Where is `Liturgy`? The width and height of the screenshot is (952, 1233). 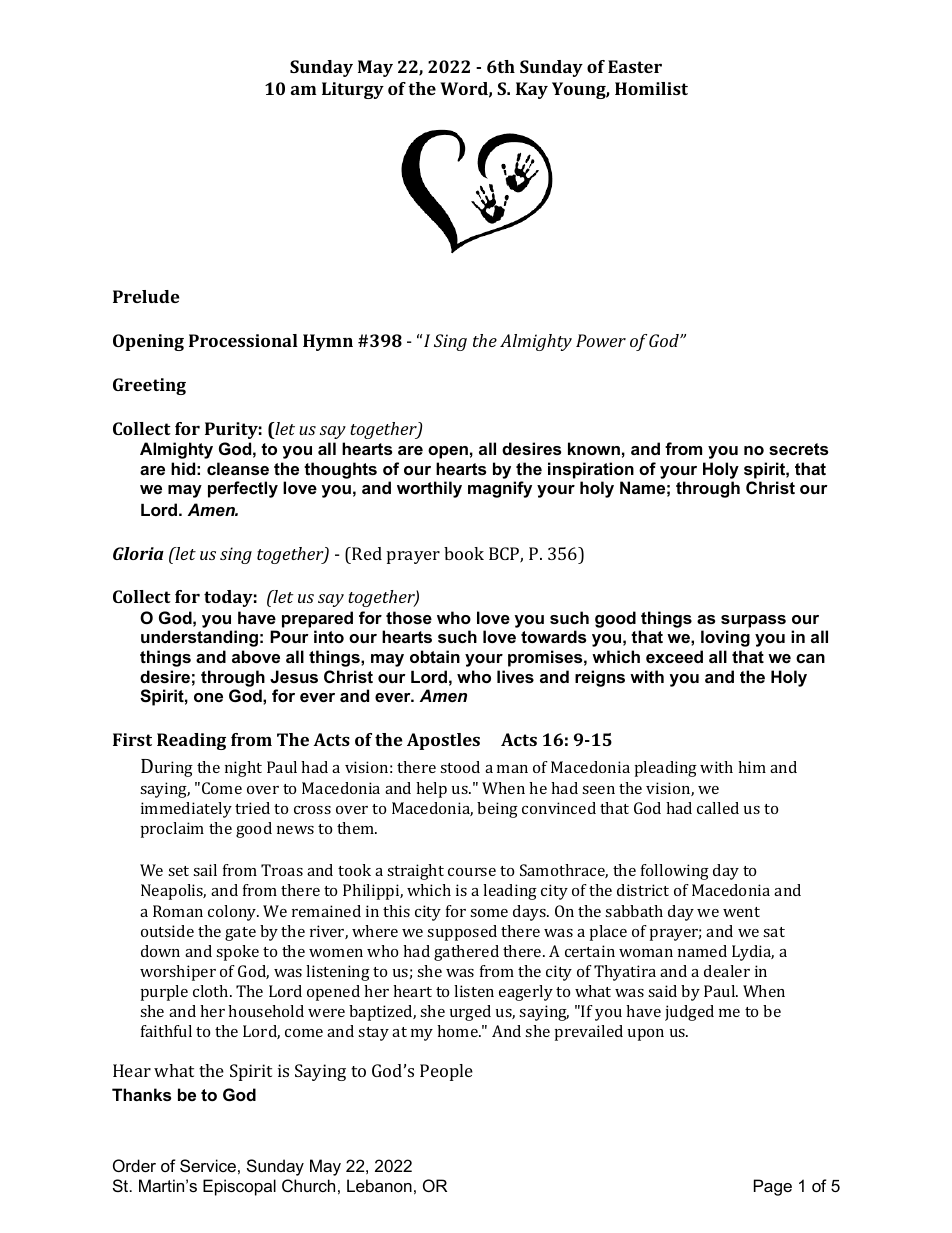
Liturgy is located at coordinates (353, 90).
